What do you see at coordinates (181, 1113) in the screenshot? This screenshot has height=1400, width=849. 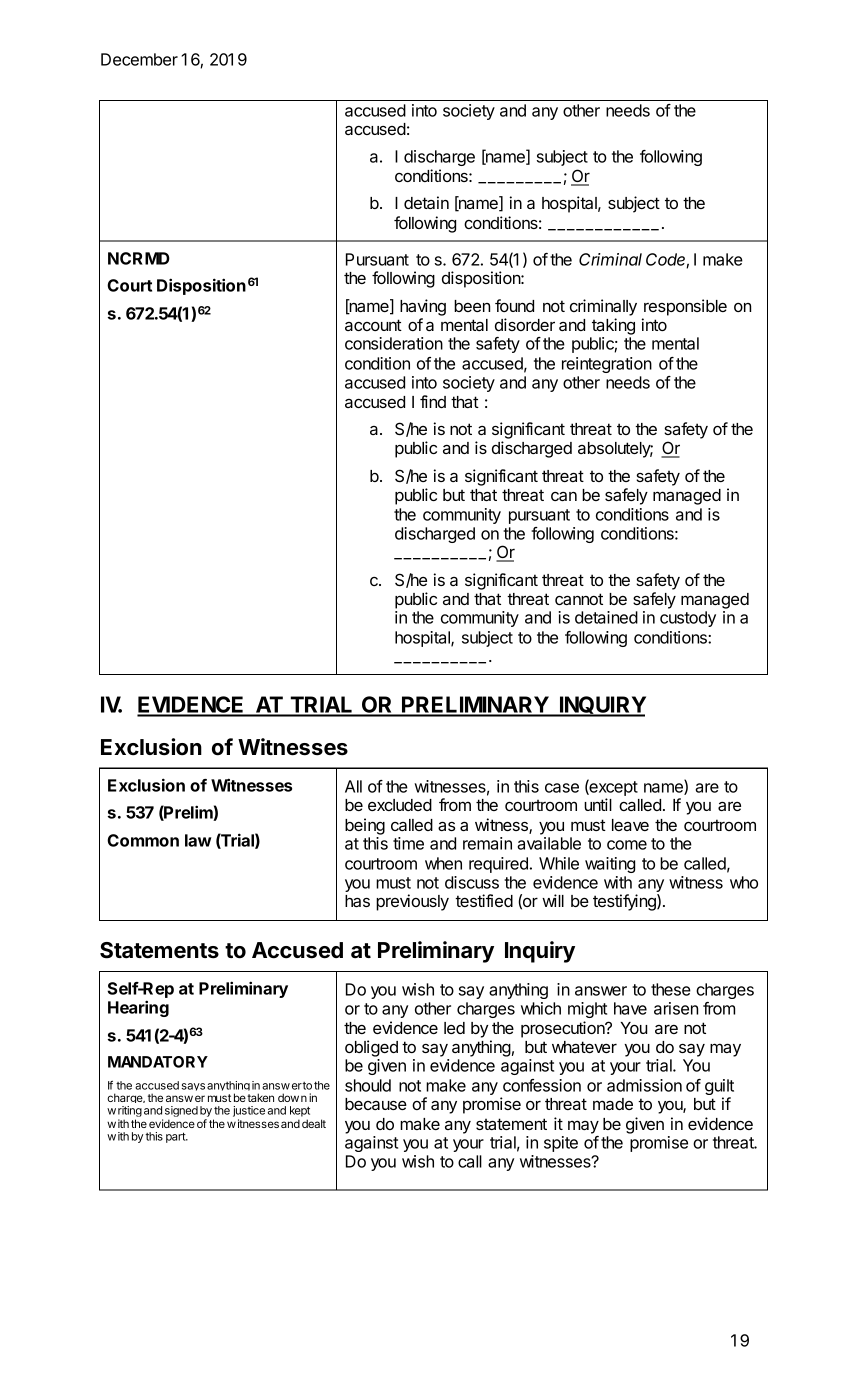 I see `signed` at bounding box center [181, 1113].
